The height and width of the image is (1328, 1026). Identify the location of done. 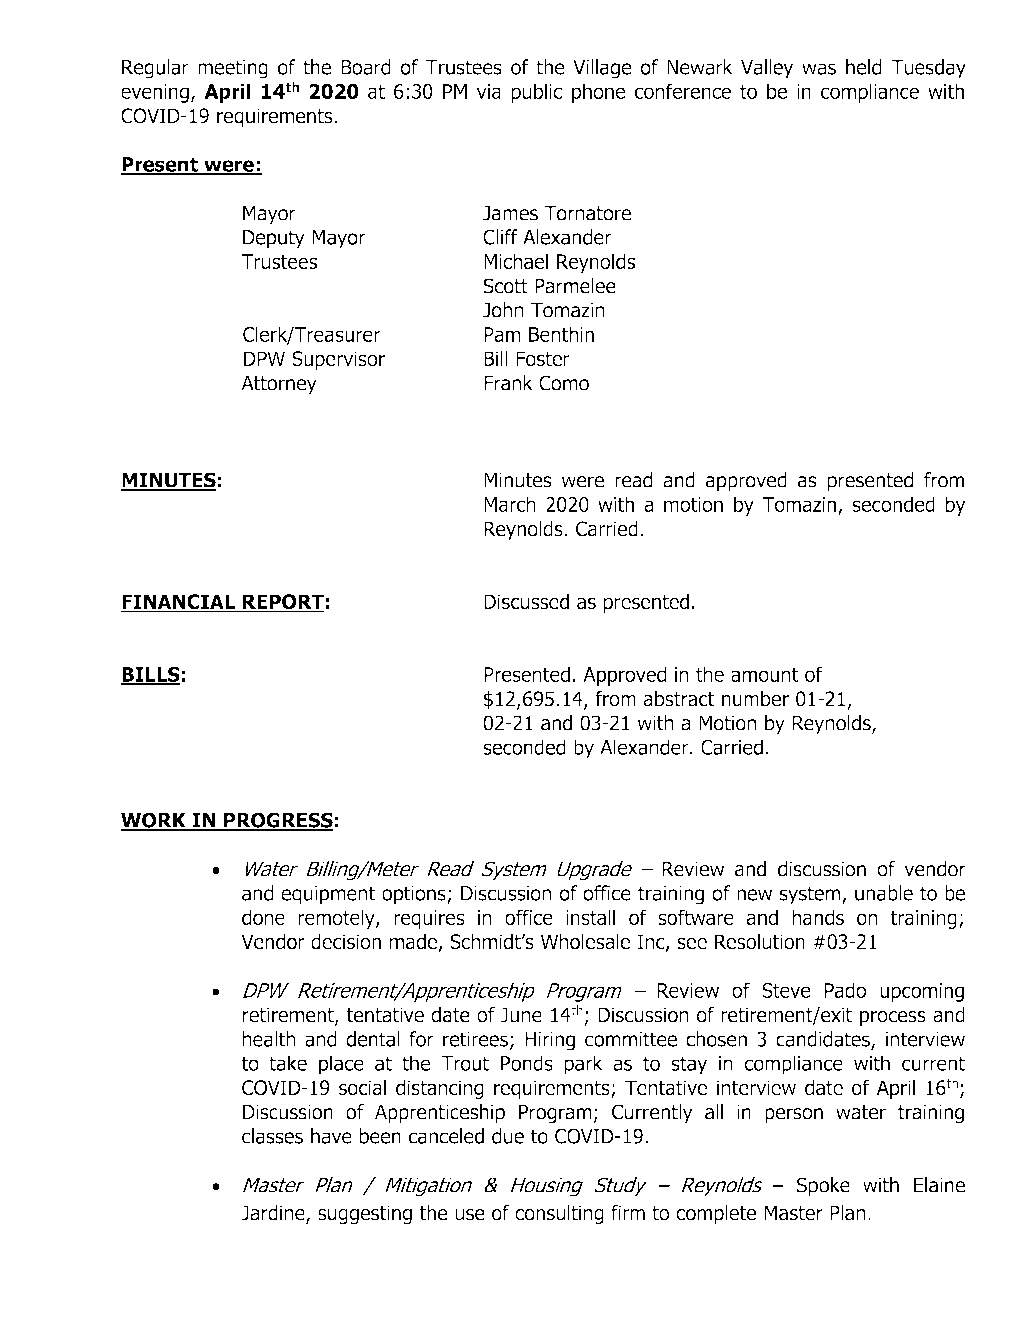
(263, 917).
